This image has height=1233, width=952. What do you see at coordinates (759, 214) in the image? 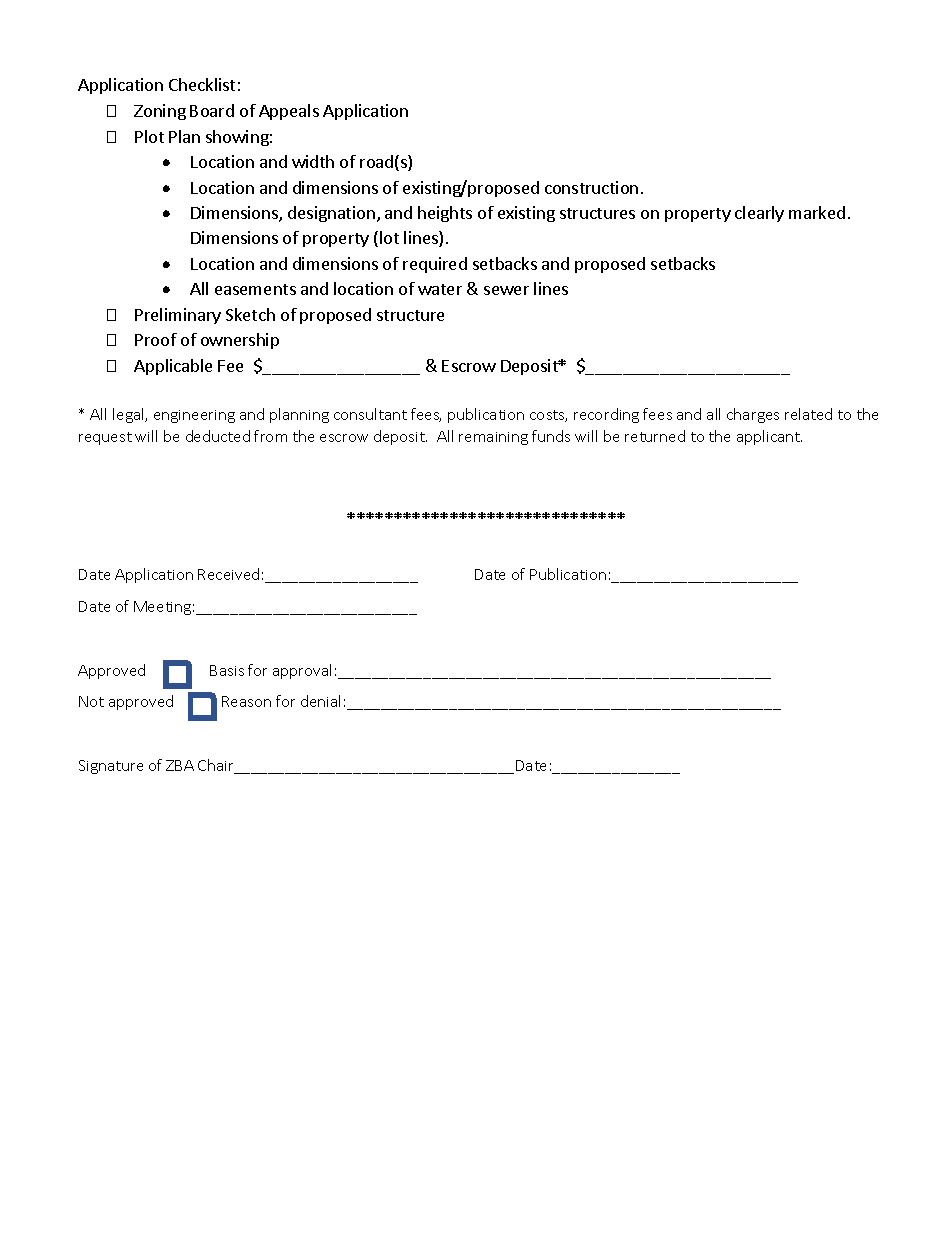
I see `clearly` at bounding box center [759, 214].
